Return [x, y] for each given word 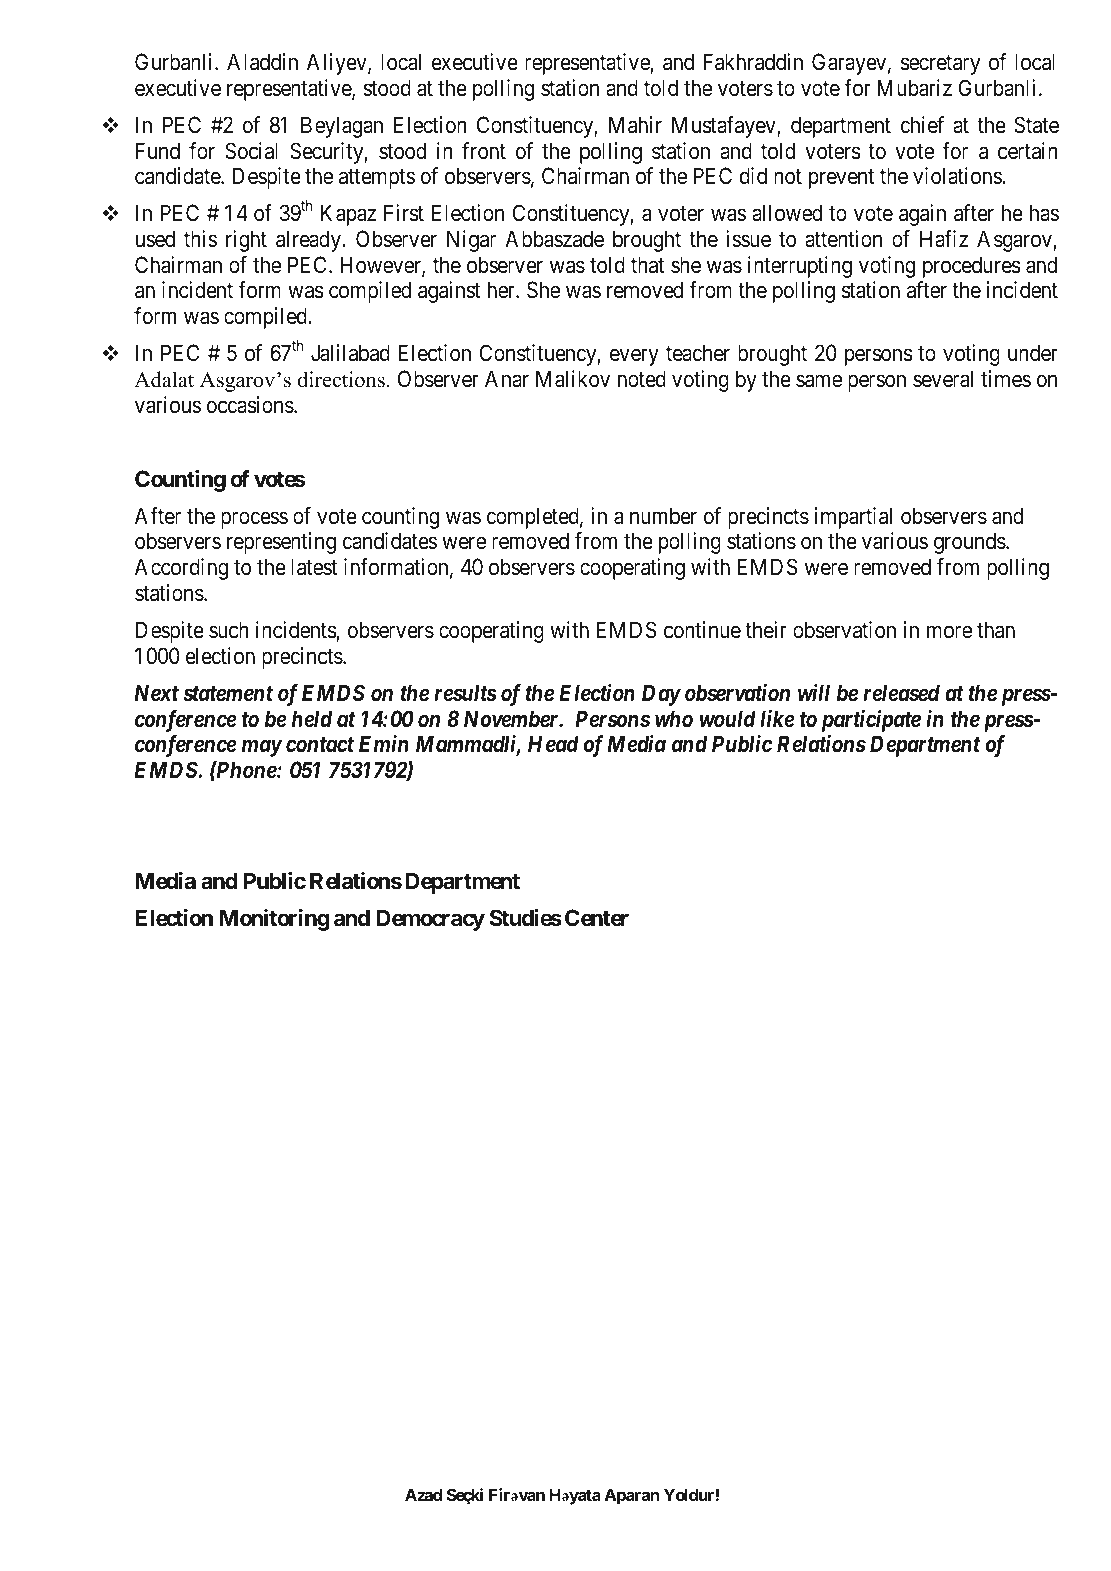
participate [871, 721]
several [943, 379]
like [777, 719]
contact [320, 744]
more [949, 632]
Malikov [573, 379]
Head [553, 744]
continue [702, 630]
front [484, 150]
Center [597, 918]
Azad [423, 1494]
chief [922, 125]
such [229, 630]
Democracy [430, 920]
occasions [250, 405]
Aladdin [262, 62]
